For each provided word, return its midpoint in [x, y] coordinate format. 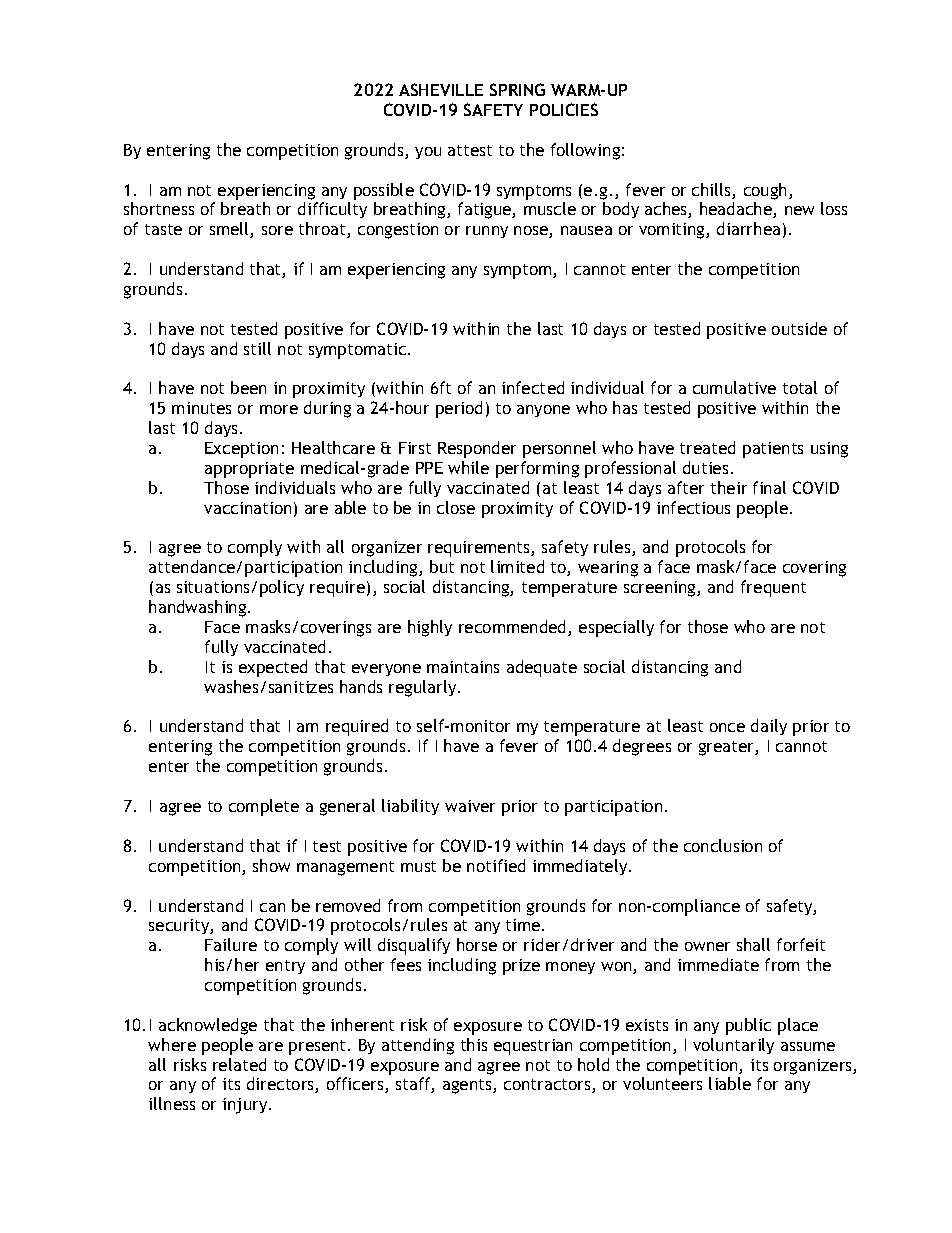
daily [769, 727]
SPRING [517, 89]
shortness [159, 208]
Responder [477, 449]
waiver [470, 806]
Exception [241, 450]
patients [773, 450]
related [239, 1064]
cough [765, 191]
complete [264, 807]
